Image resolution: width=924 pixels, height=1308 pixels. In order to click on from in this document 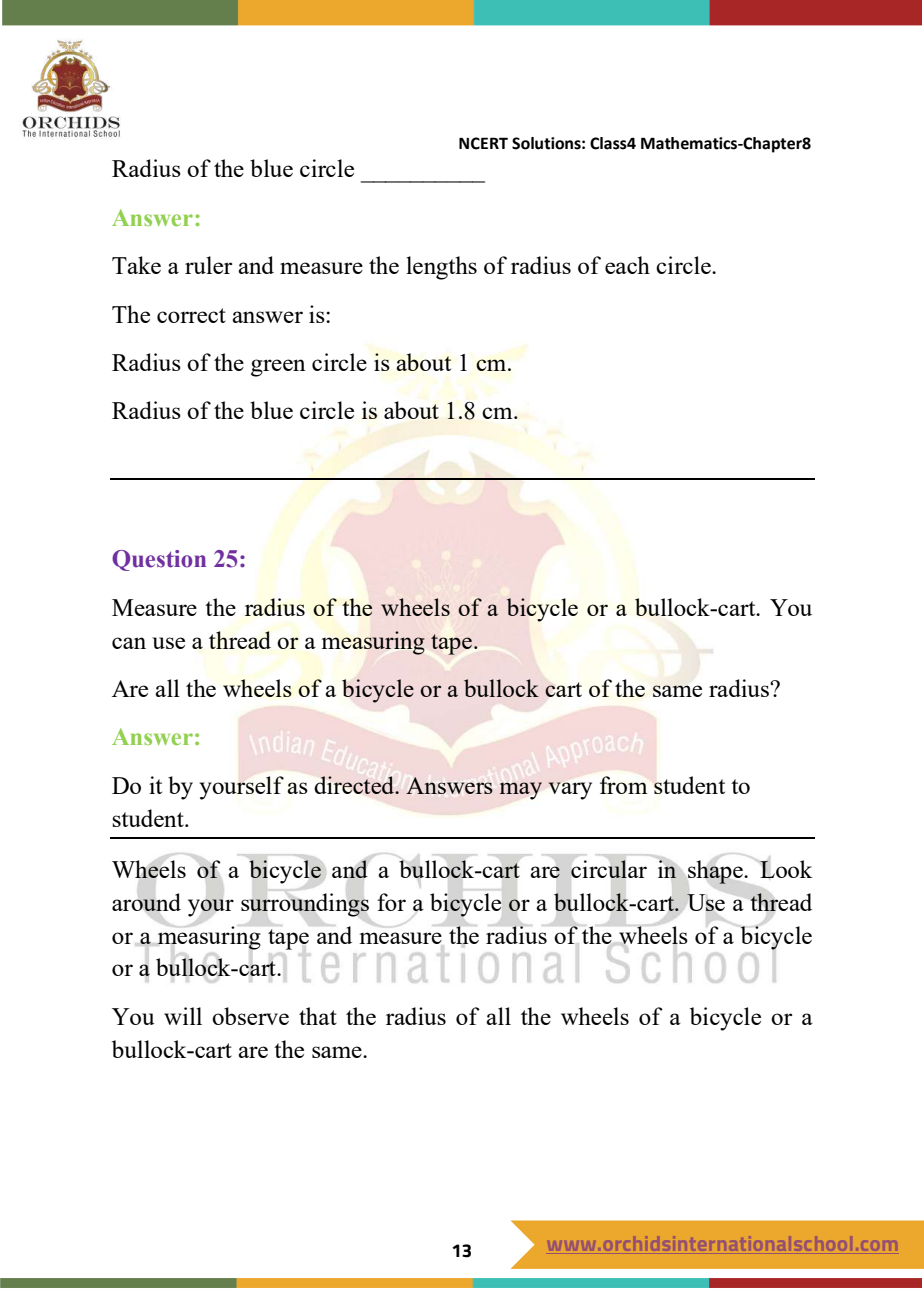, I will do `click(623, 785)`.
